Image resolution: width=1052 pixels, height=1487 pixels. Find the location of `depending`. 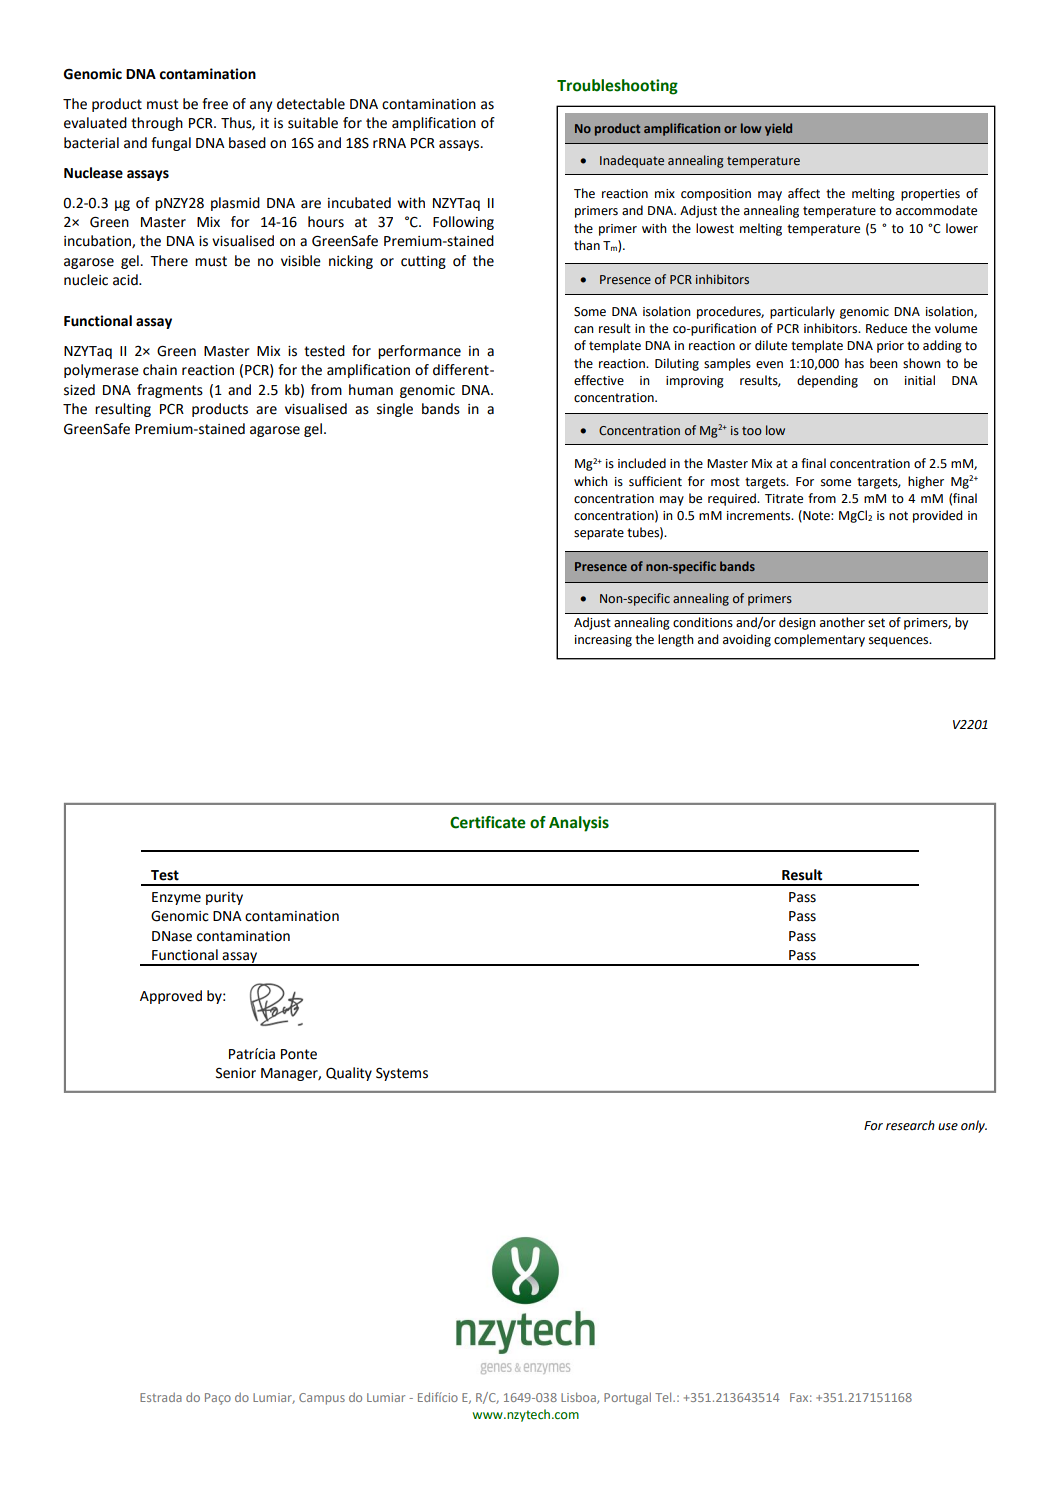

depending is located at coordinates (827, 381).
